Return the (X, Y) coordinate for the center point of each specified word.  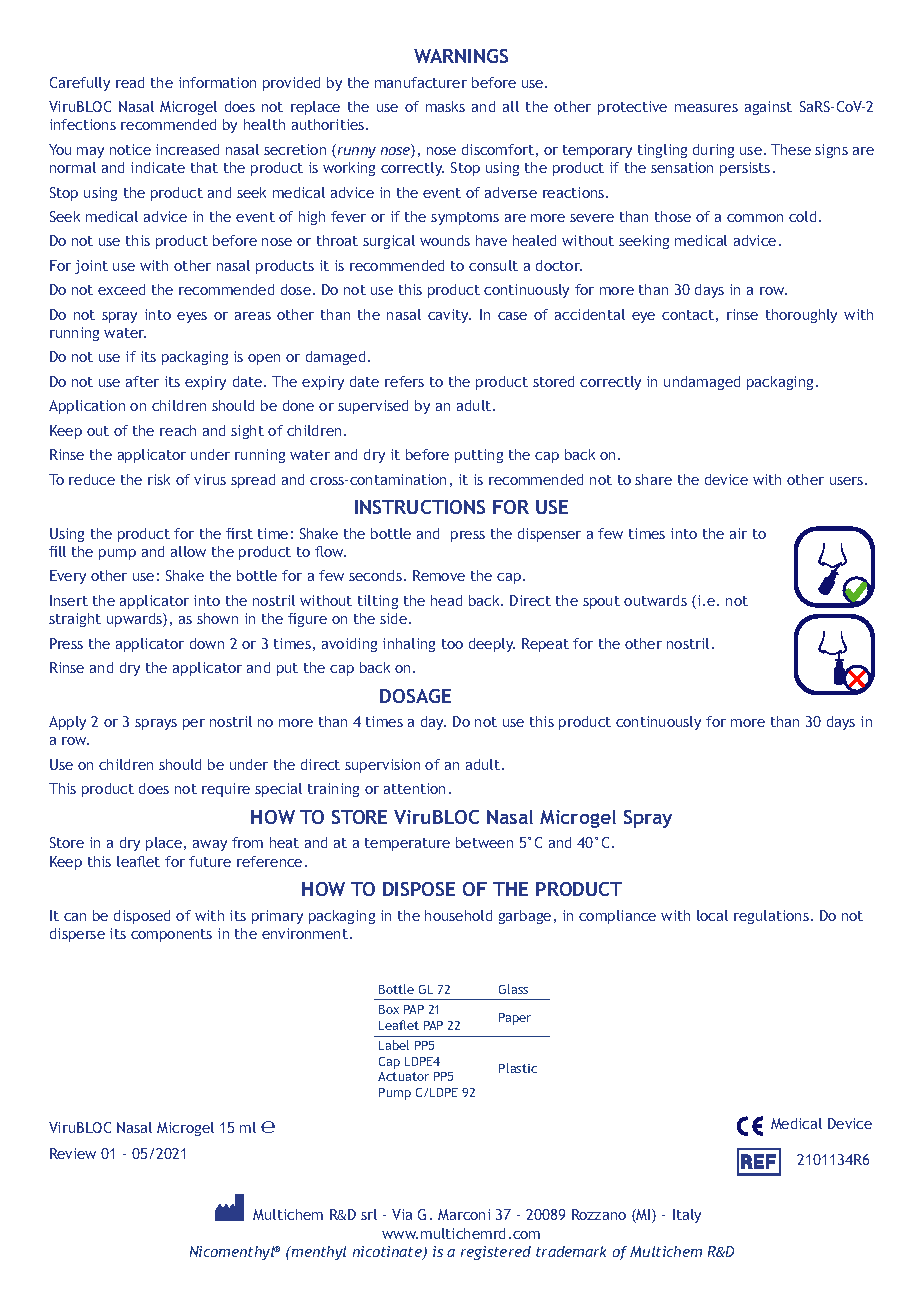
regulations (771, 917)
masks (445, 106)
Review (73, 1153)
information (217, 82)
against (768, 108)
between (484, 842)
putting (479, 456)
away (210, 845)
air (738, 533)
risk (159, 479)
